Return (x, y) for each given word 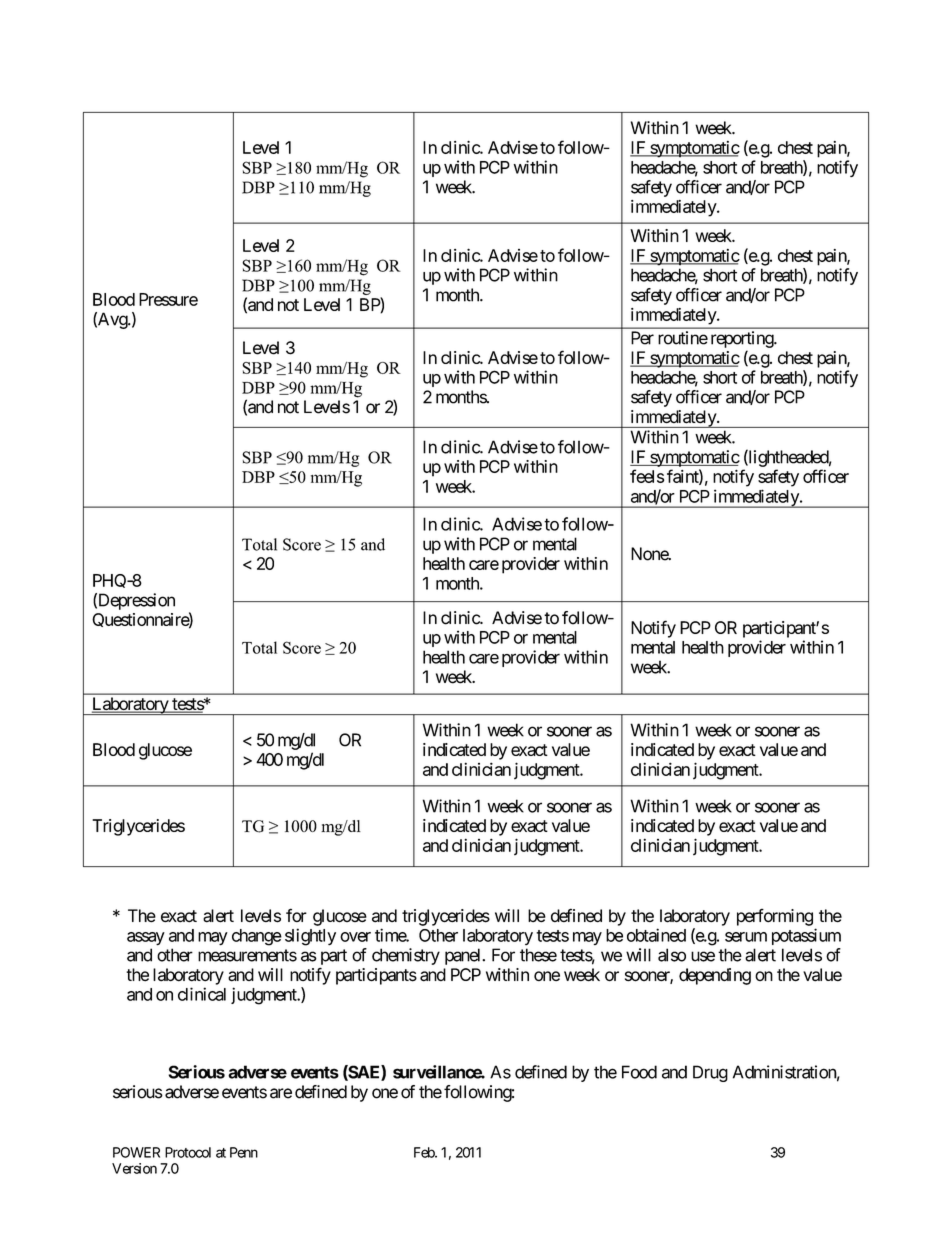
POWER (136, 1152)
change (257, 937)
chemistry (406, 956)
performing (775, 917)
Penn (244, 1152)
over (355, 937)
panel (464, 956)
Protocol (188, 1152)
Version (134, 1168)
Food (639, 1072)
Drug (710, 1073)
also (672, 955)
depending (715, 976)
